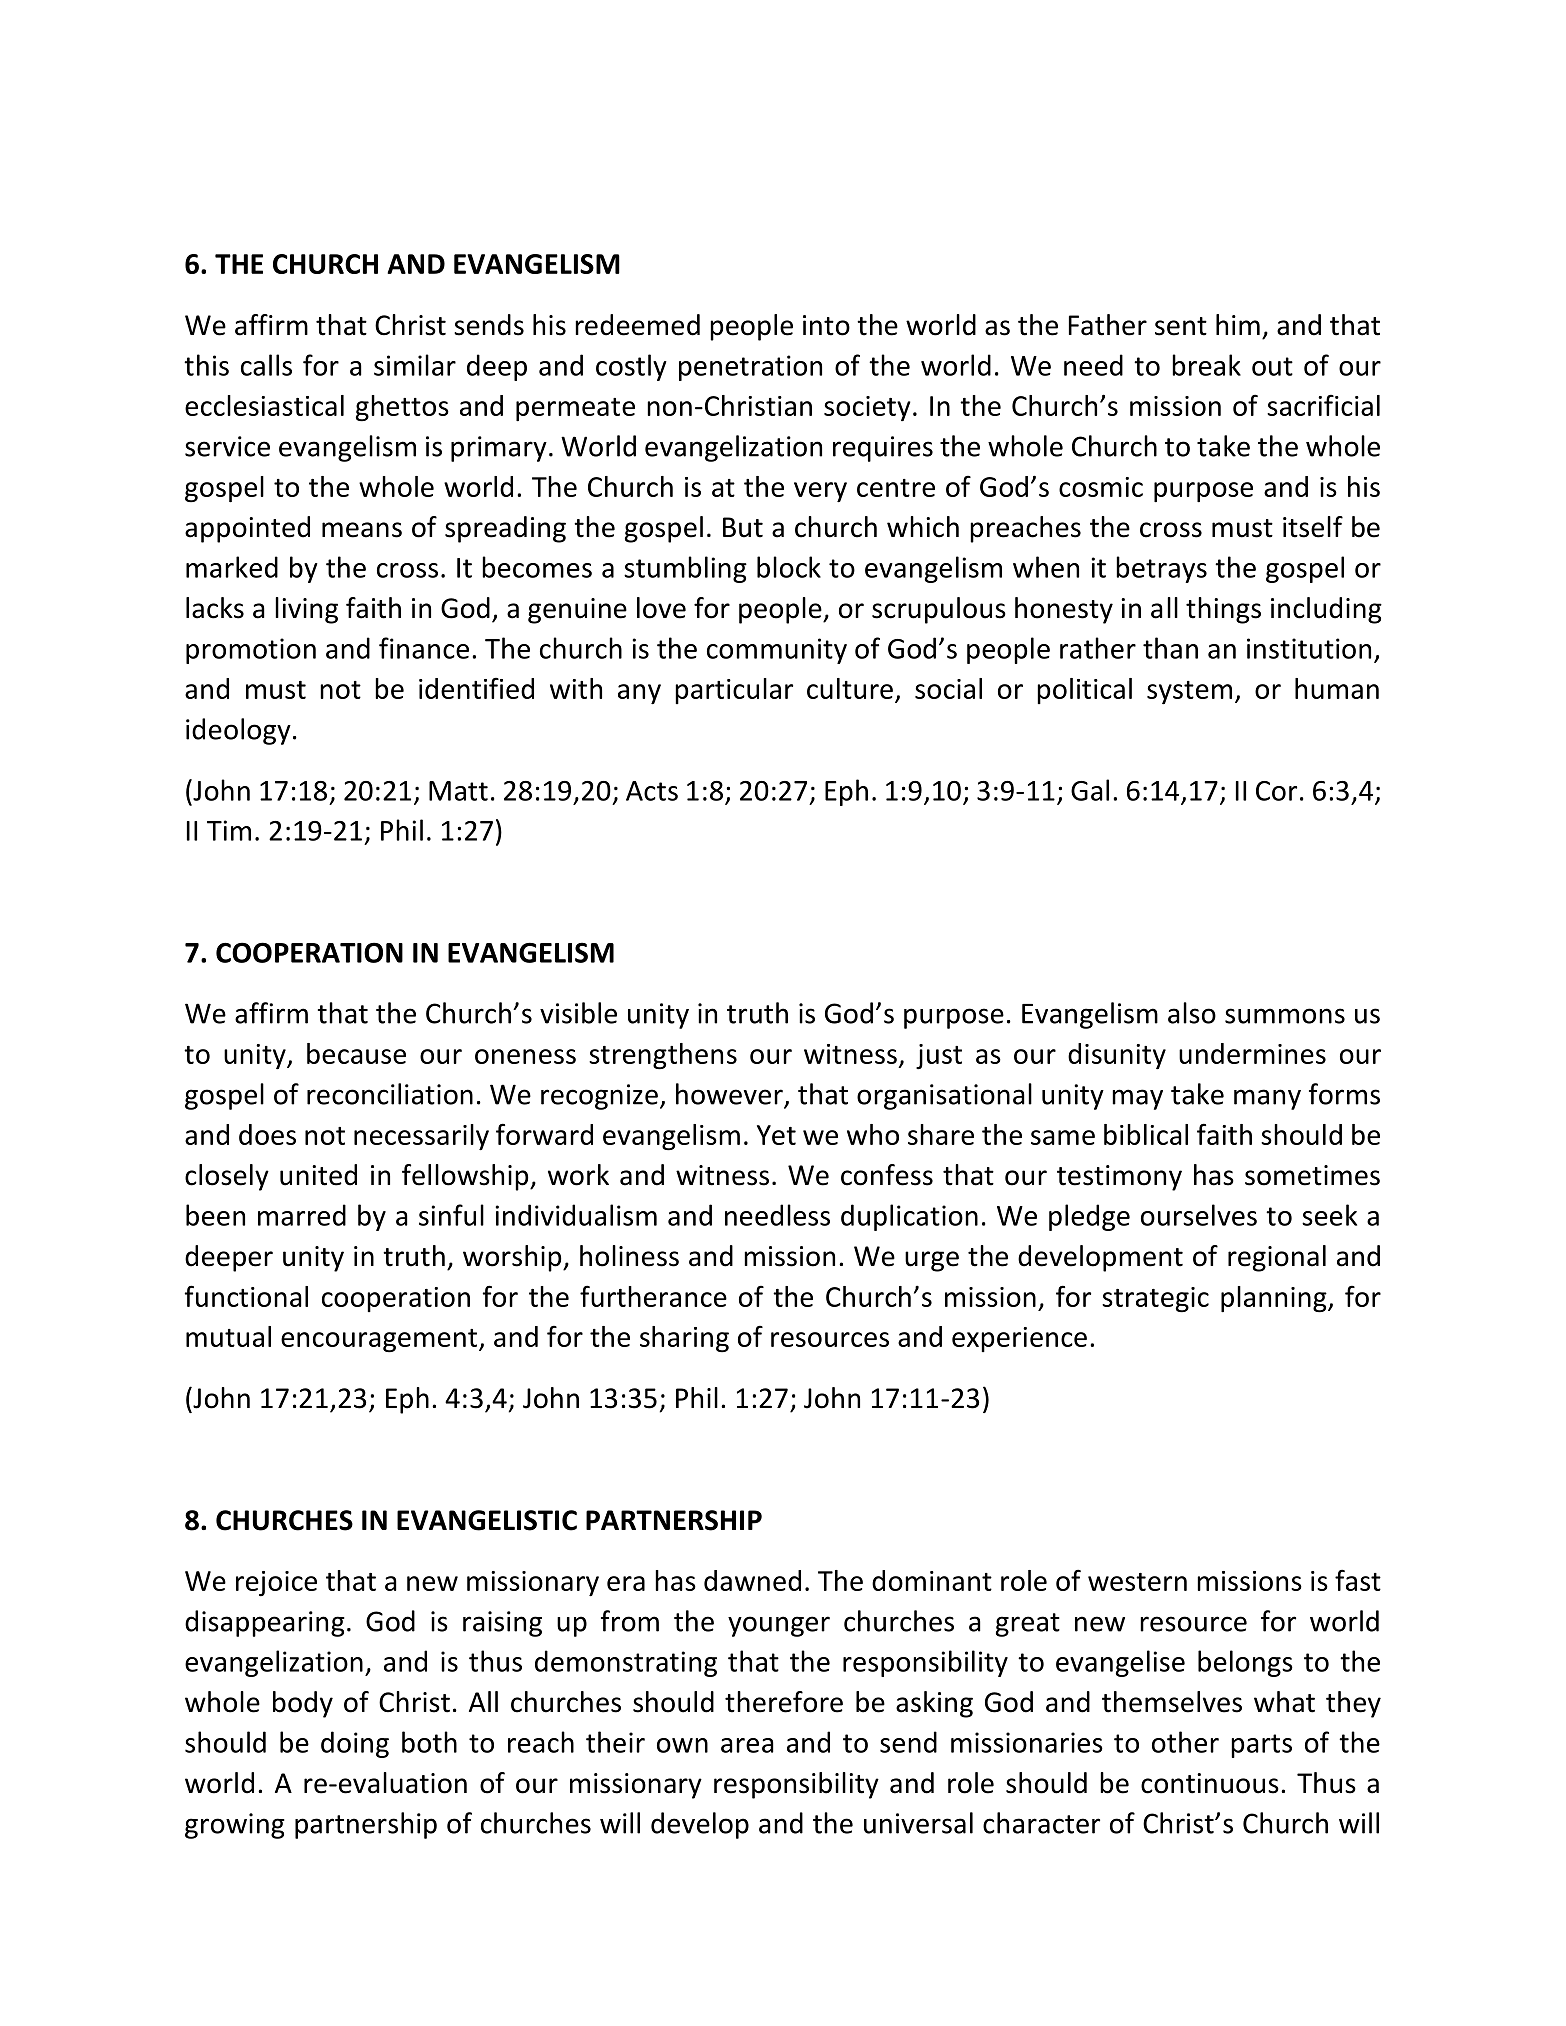 The width and height of the image is (1566, 2026). I want to click on dawned, so click(752, 1580).
